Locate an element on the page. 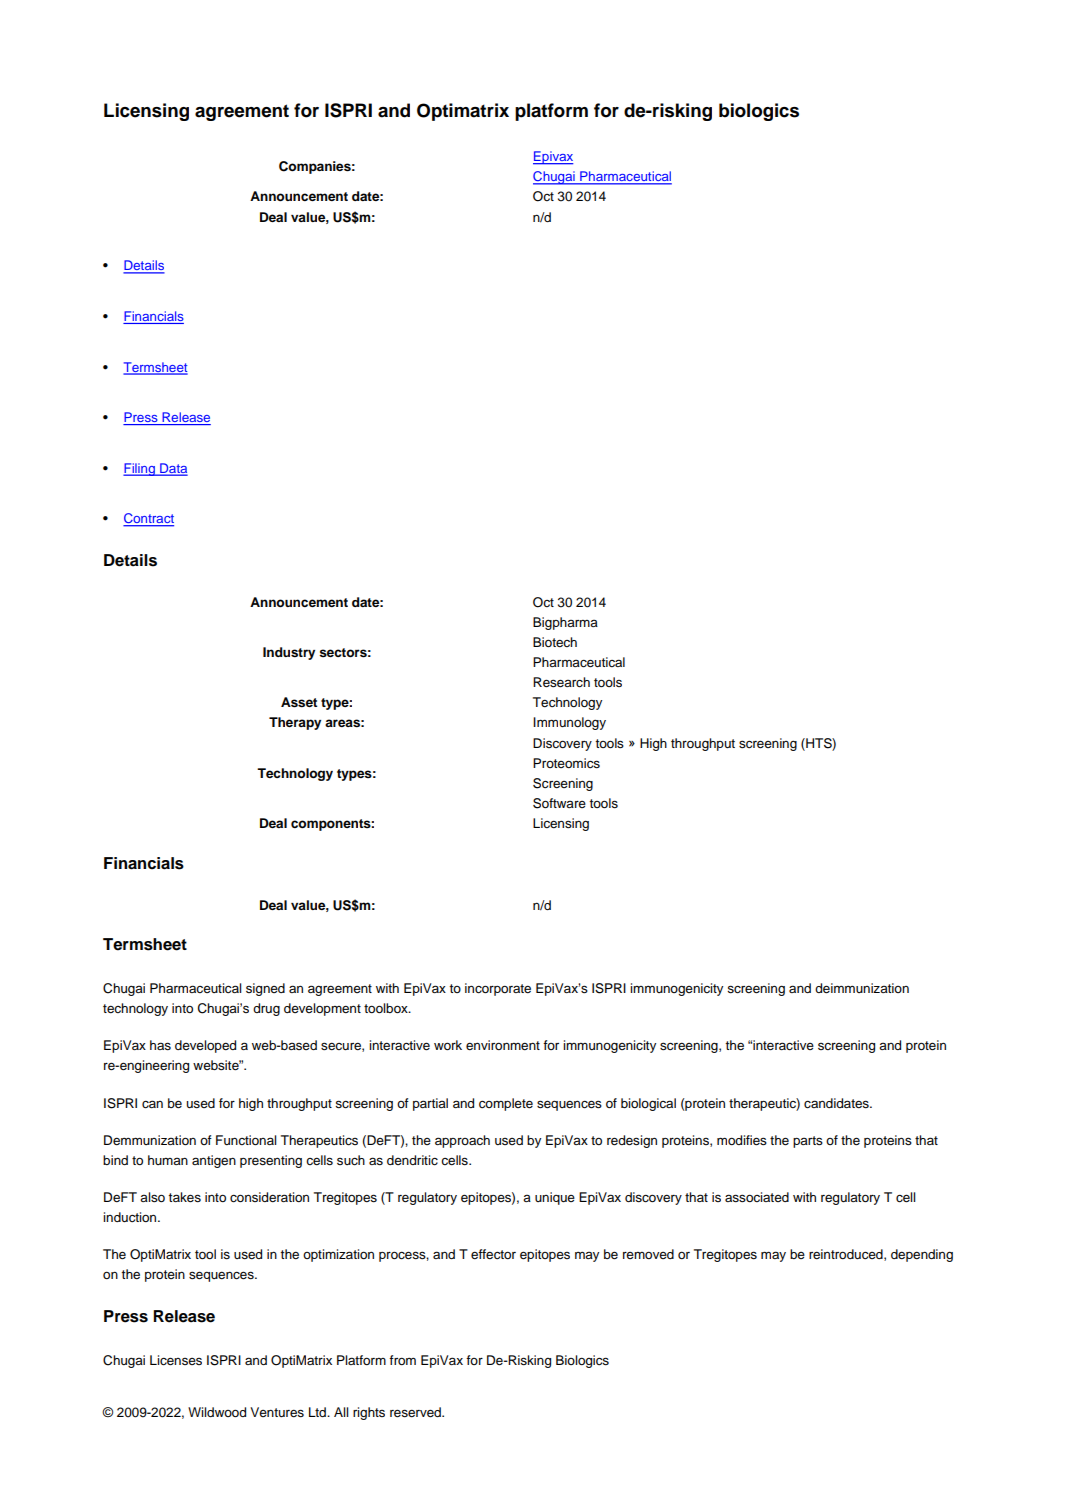  Research is located at coordinates (561, 682).
